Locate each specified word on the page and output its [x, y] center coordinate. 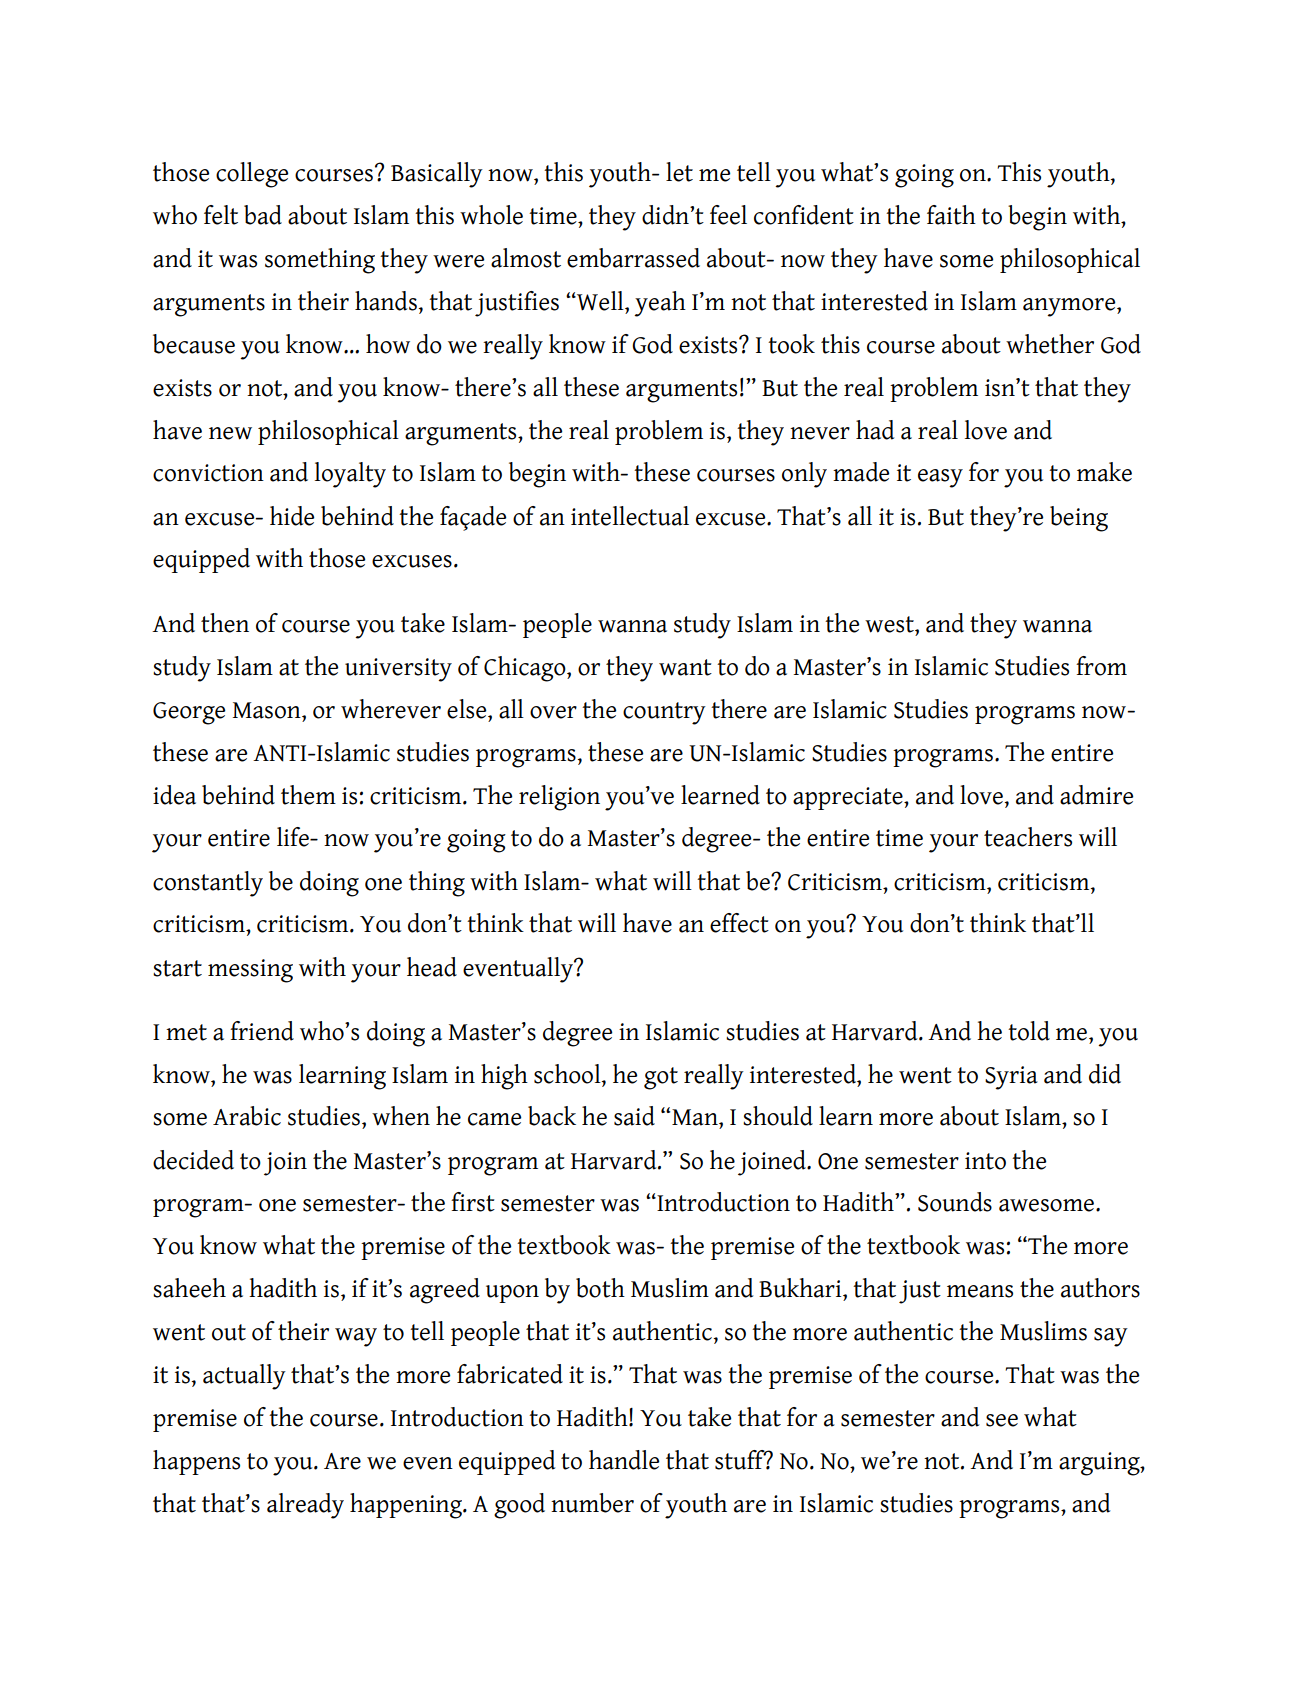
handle [624, 1460]
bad [263, 215]
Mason [268, 710]
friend [262, 1031]
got [661, 1078]
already [305, 1506]
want [685, 667]
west [890, 624]
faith [951, 215]
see [1002, 1420]
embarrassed [633, 258]
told [1029, 1031]
